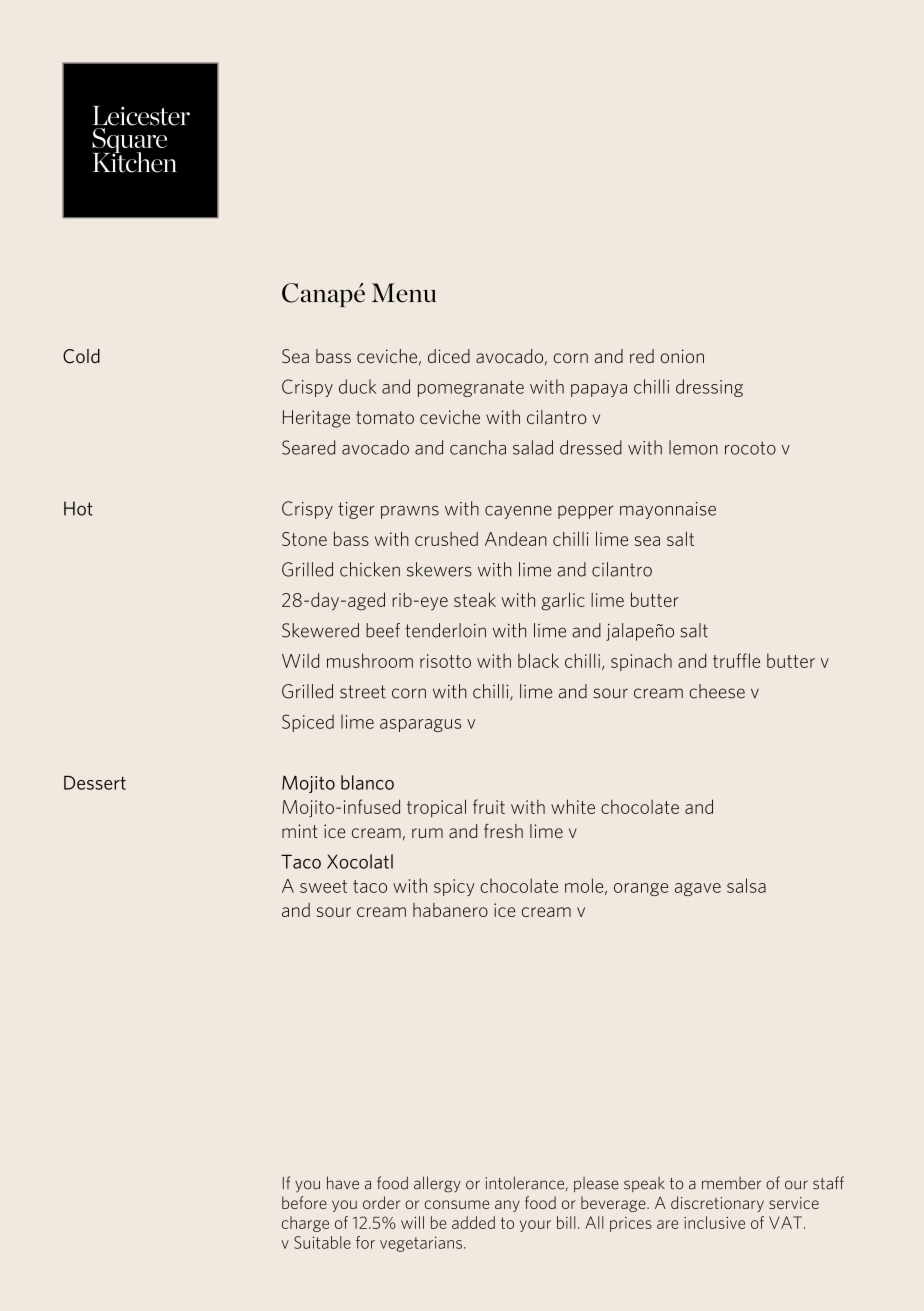  I want to click on before, so click(304, 1202).
